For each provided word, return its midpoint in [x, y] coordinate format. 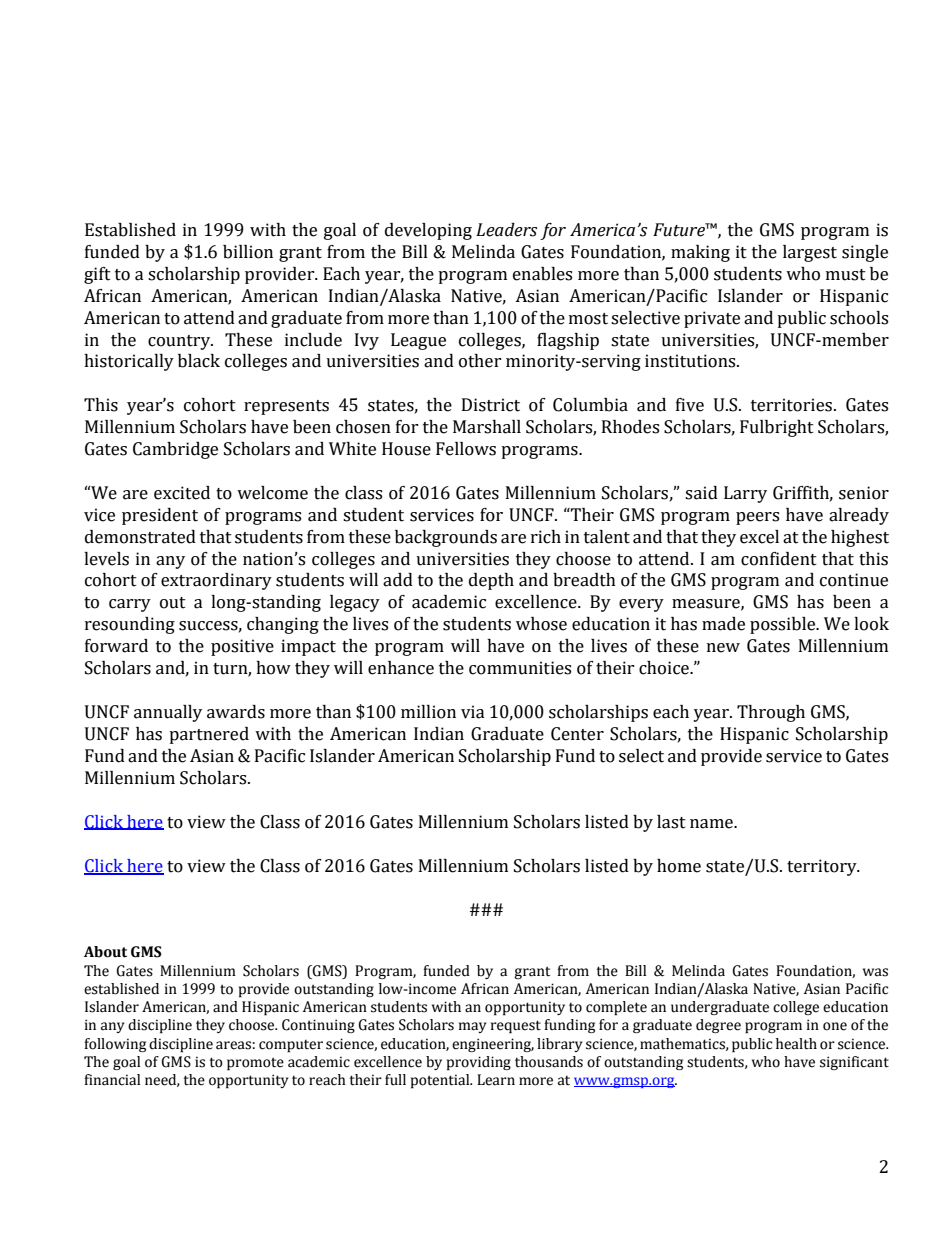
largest [810, 253]
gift [97, 275]
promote [255, 1064]
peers [757, 518]
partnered [209, 735]
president [160, 516]
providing [479, 1063]
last [671, 822]
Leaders [506, 230]
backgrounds [446, 538]
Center [577, 734]
